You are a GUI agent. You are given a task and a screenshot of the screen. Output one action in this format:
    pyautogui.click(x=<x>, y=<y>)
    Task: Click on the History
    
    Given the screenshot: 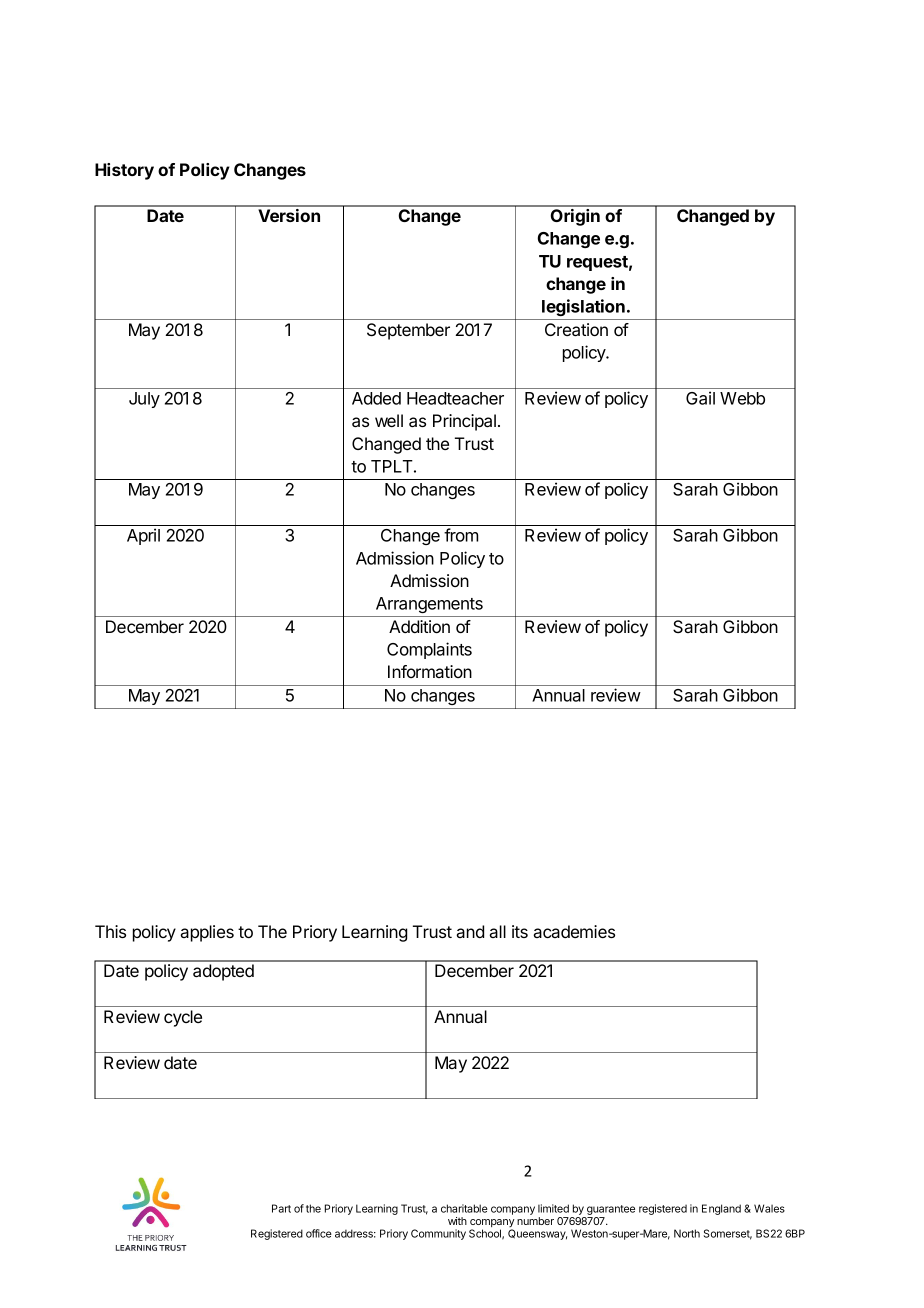 What is the action you would take?
    pyautogui.click(x=124, y=171)
